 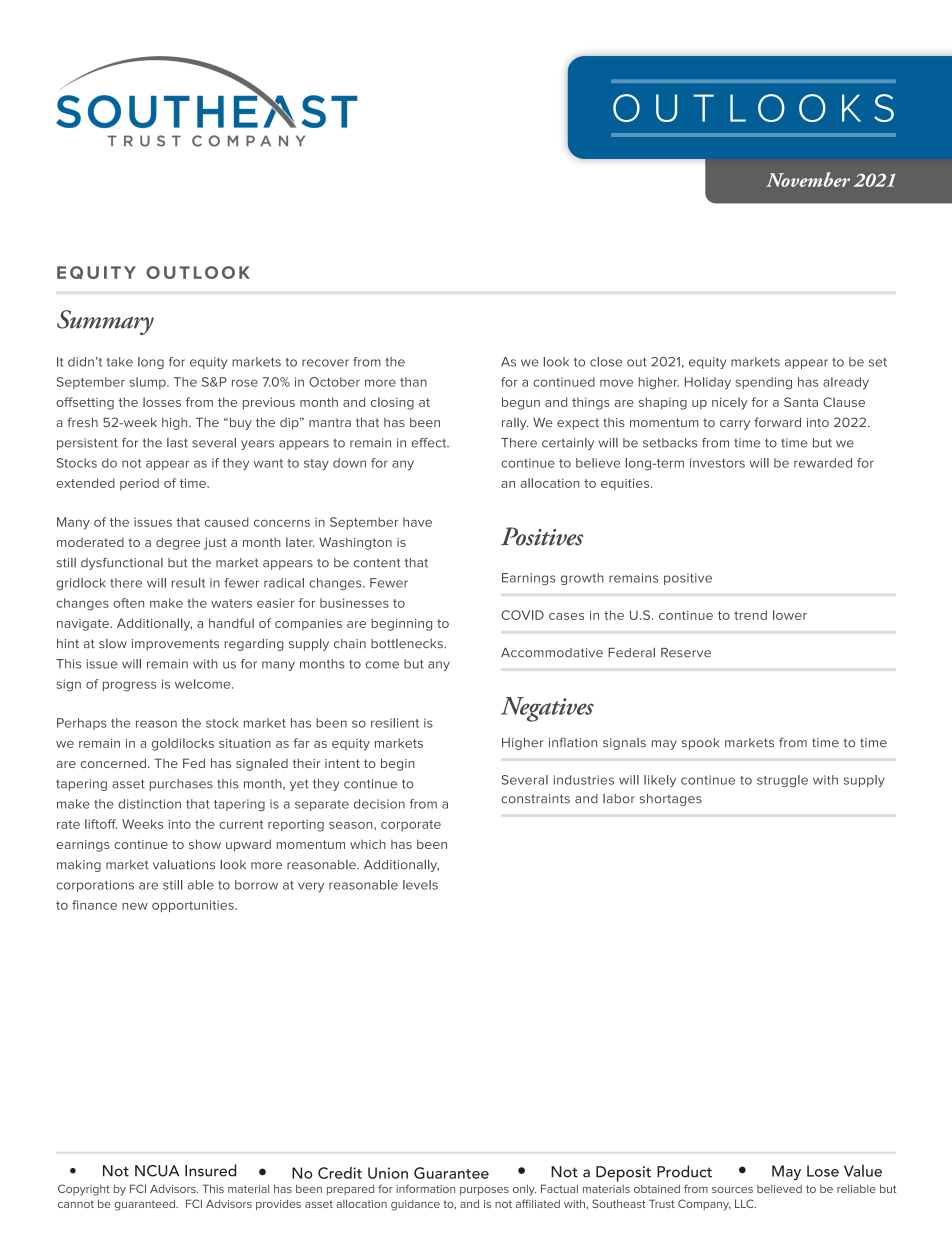 I want to click on levels, so click(x=420, y=885).
